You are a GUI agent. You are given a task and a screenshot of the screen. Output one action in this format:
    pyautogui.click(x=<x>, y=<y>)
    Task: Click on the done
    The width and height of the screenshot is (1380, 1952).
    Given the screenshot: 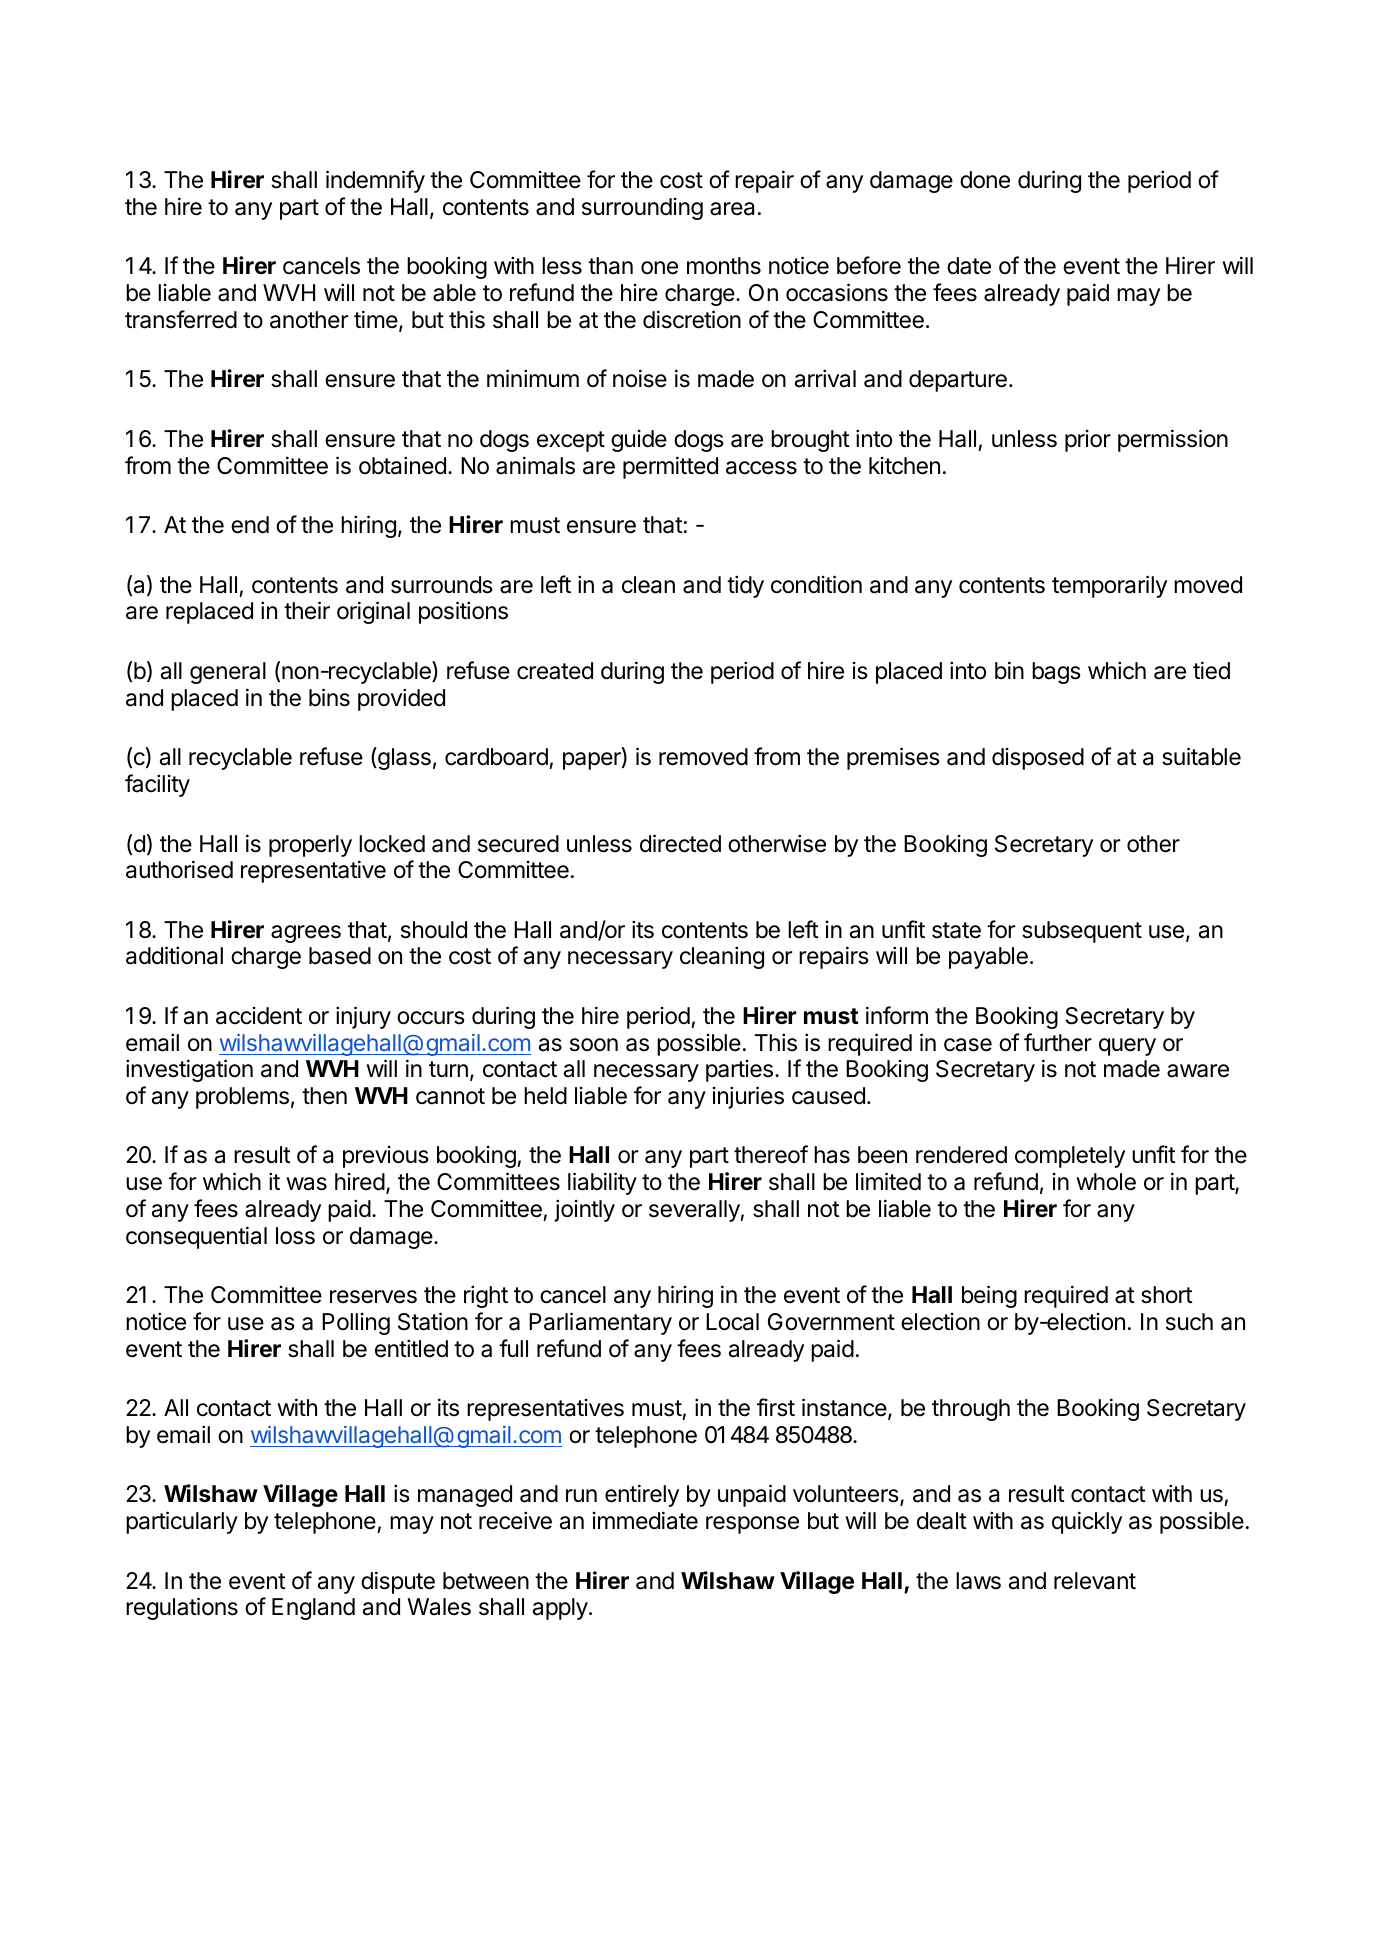 What is the action you would take?
    pyautogui.click(x=985, y=180)
